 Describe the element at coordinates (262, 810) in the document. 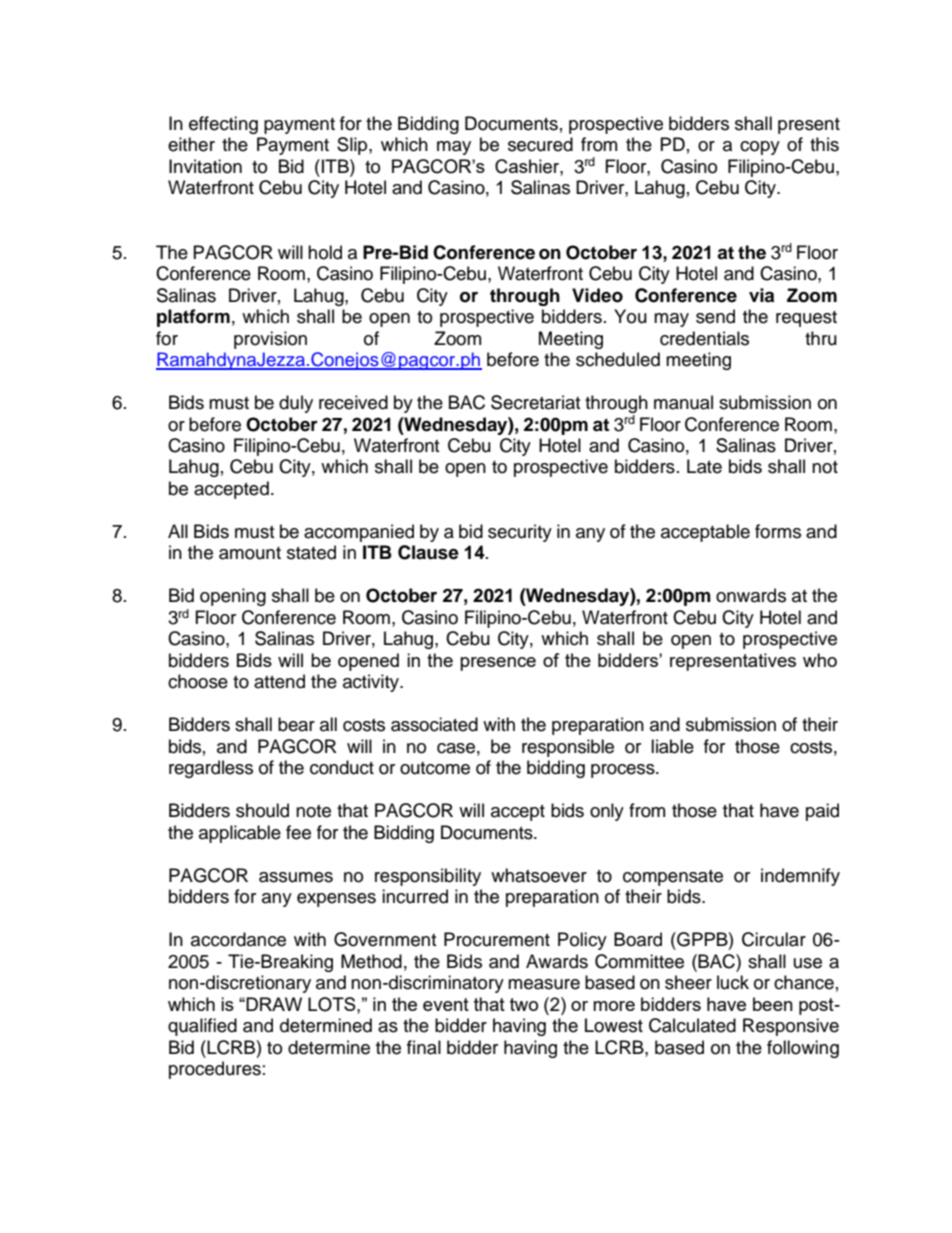

I see `should` at that location.
